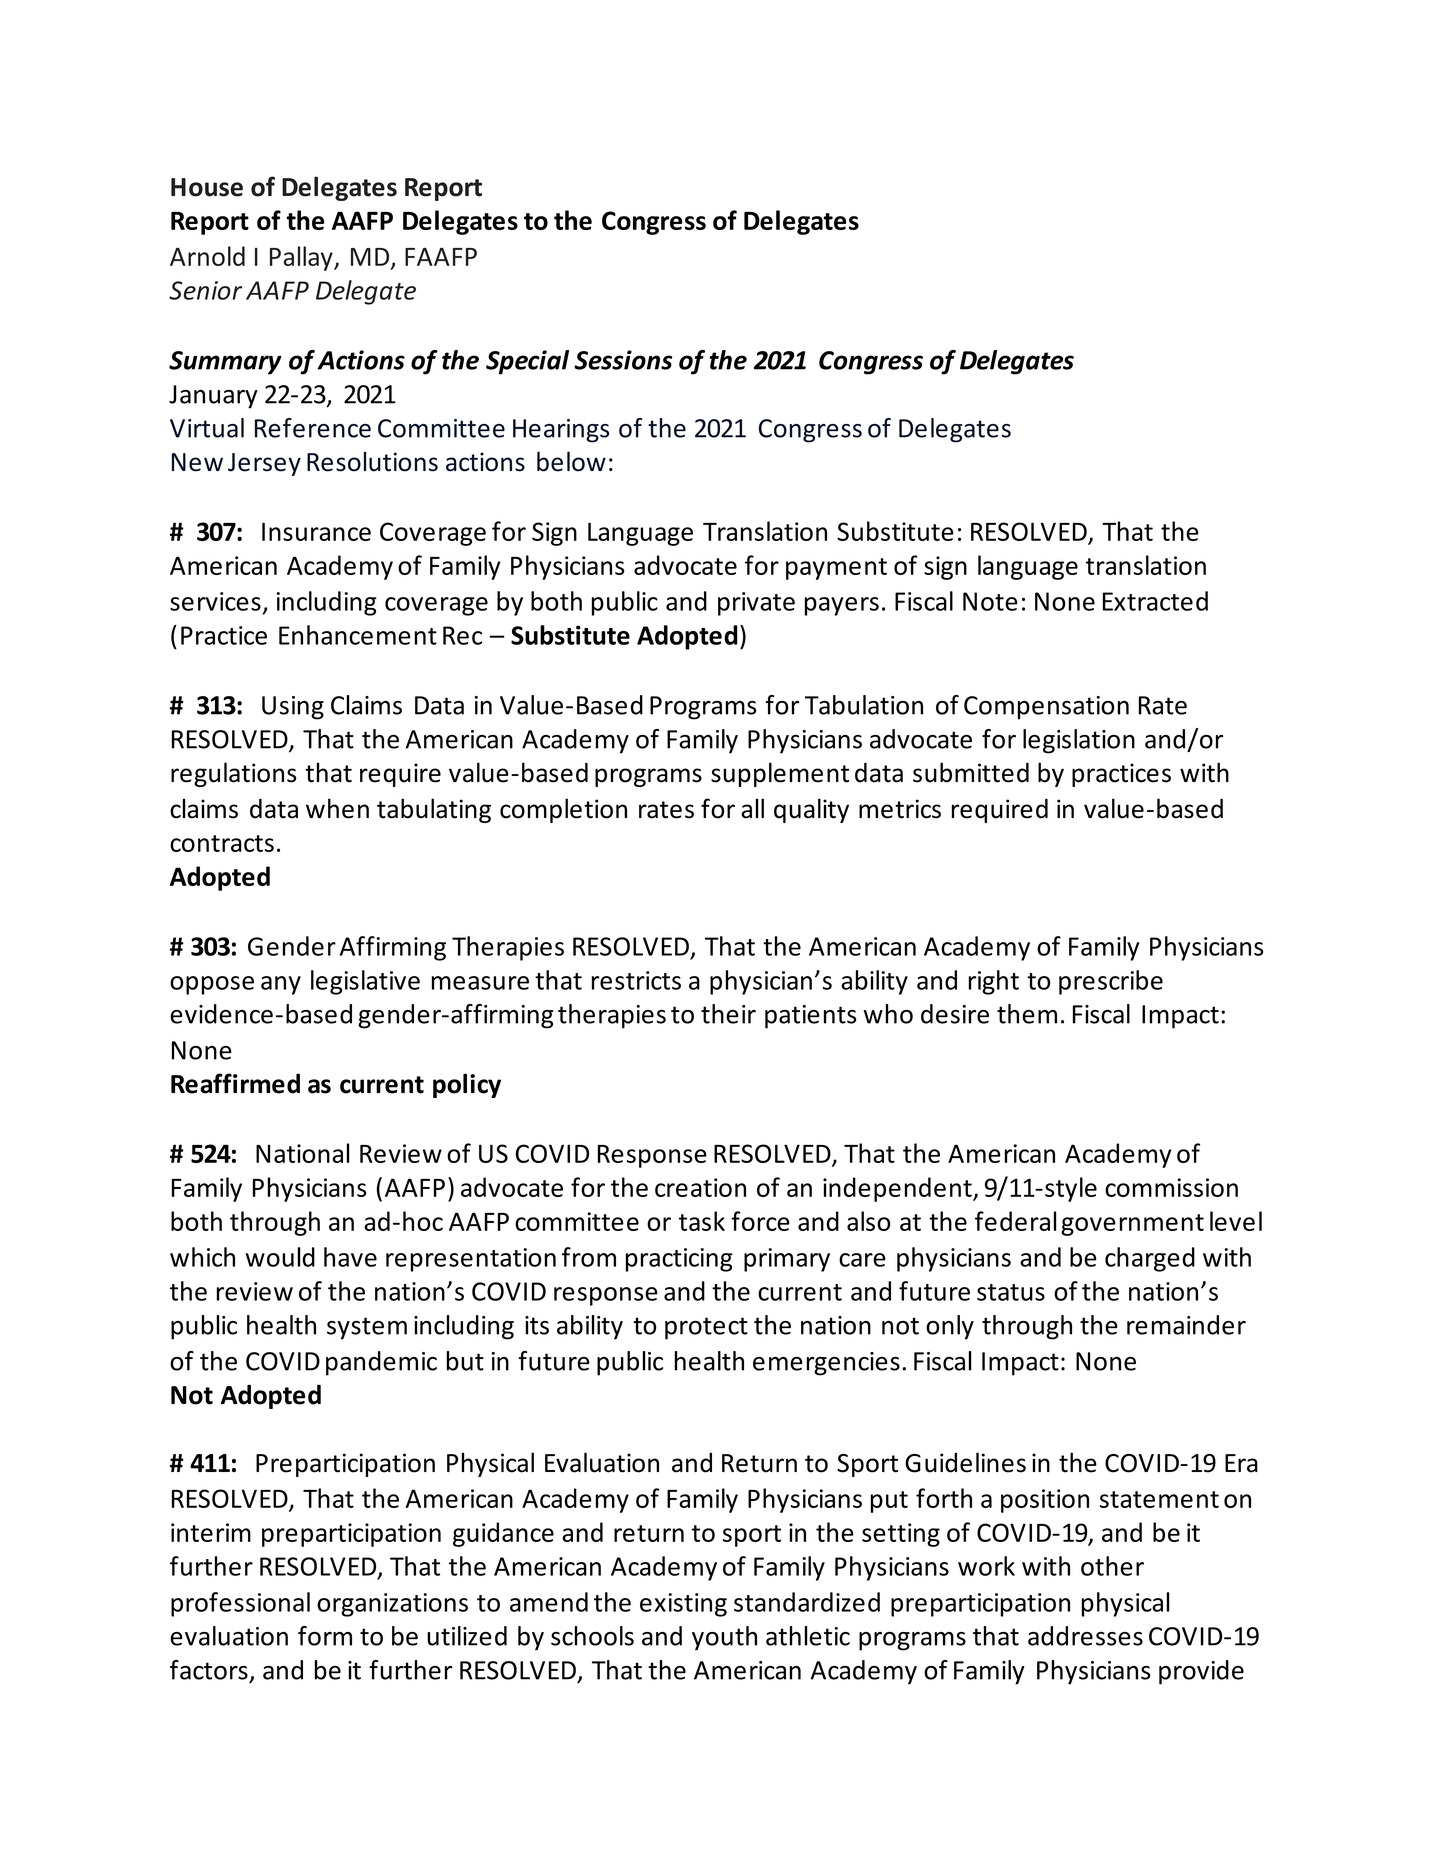 This screenshot has height=1866, width=1442. I want to click on youth, so click(724, 1638).
